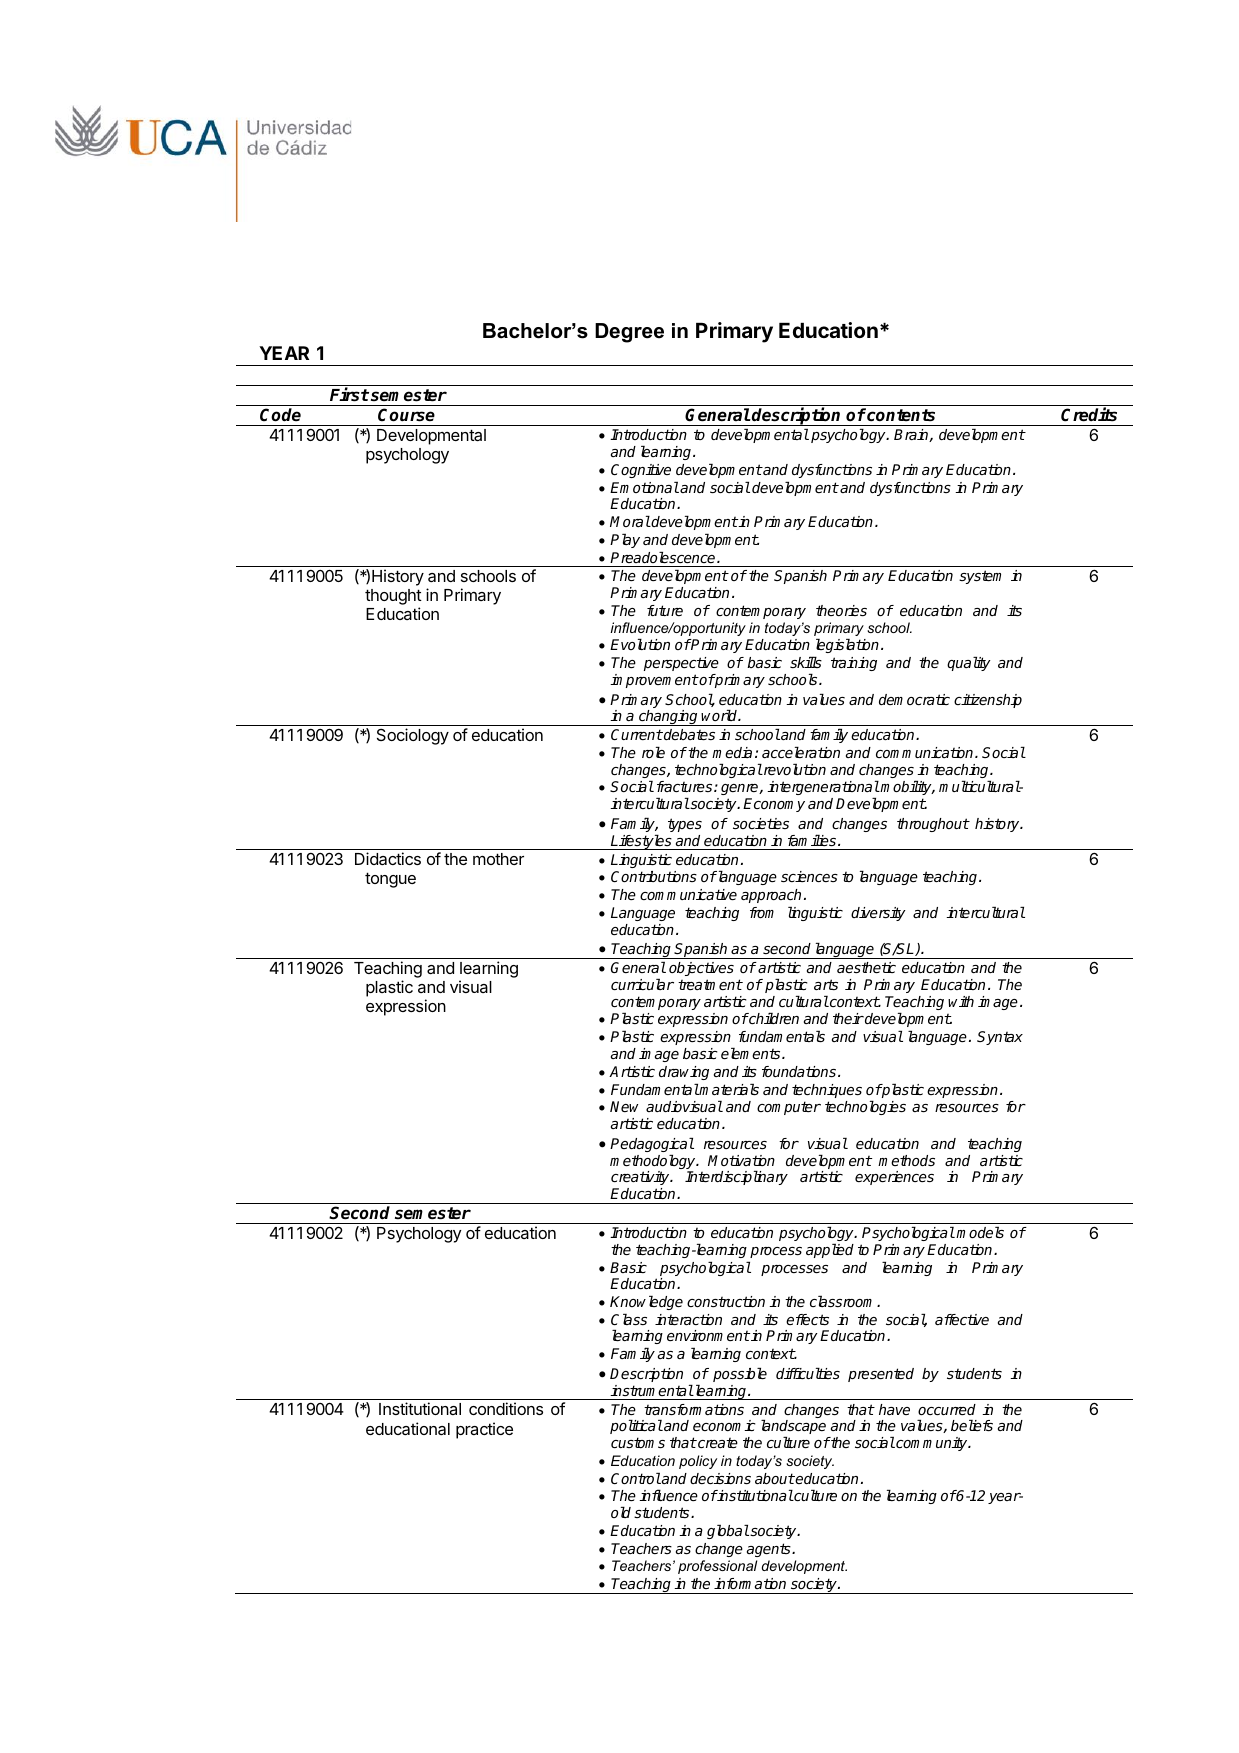 The image size is (1239, 1753). What do you see at coordinates (961, 1001) in the screenshot?
I see `with` at bounding box center [961, 1001].
